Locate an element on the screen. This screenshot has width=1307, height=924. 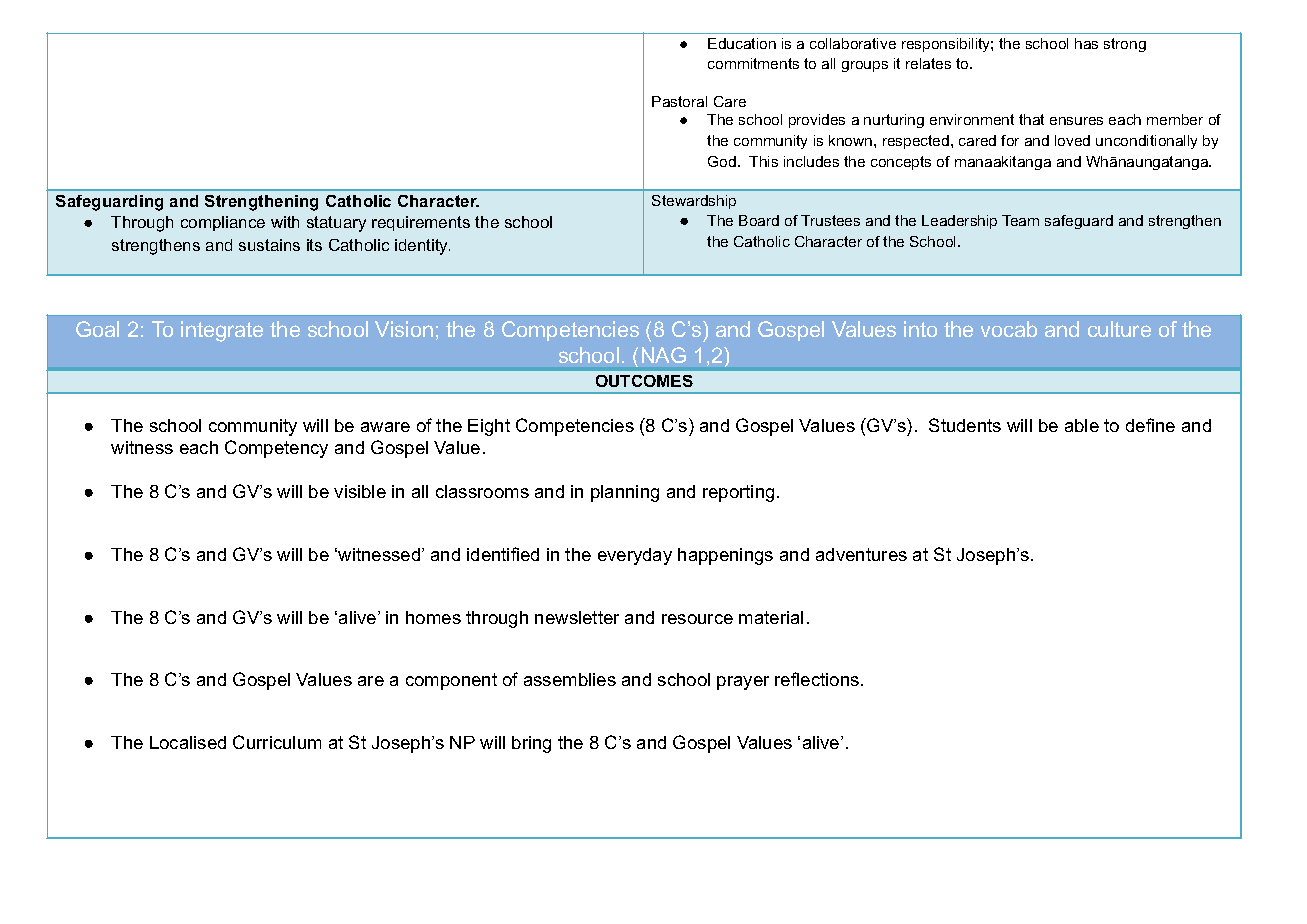
reflections is located at coordinates (817, 679).
